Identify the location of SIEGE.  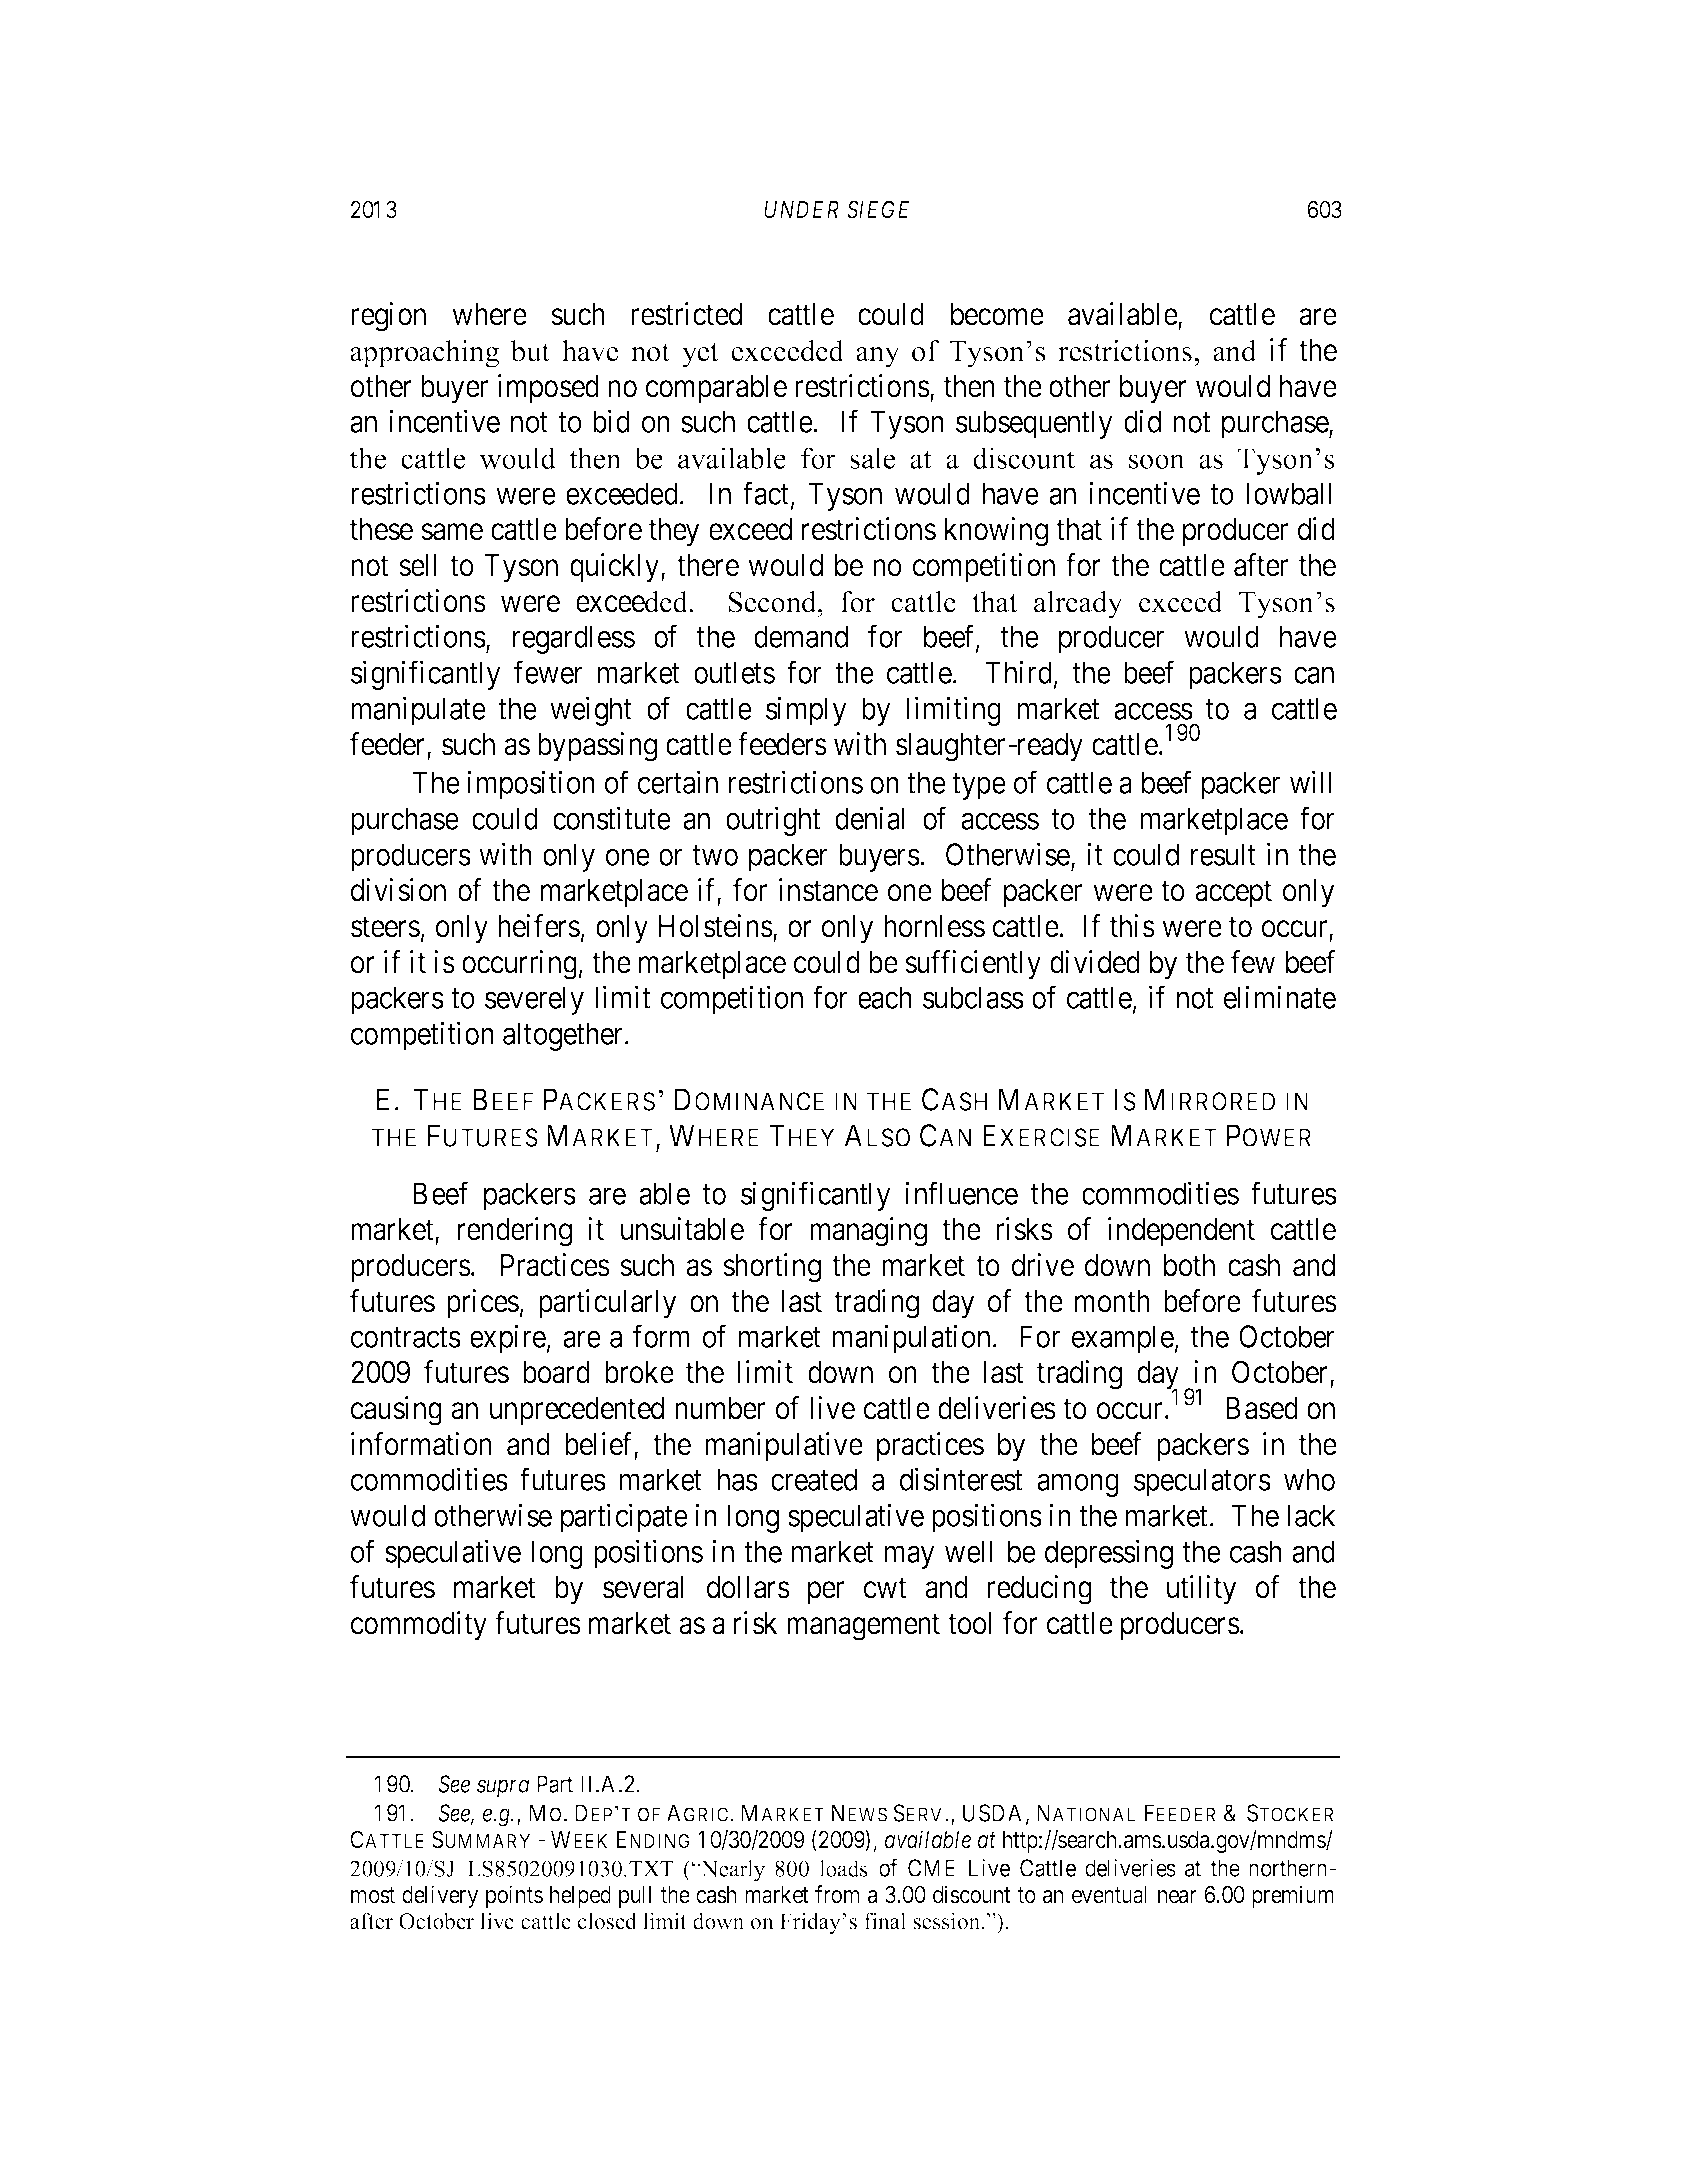
(878, 209).
